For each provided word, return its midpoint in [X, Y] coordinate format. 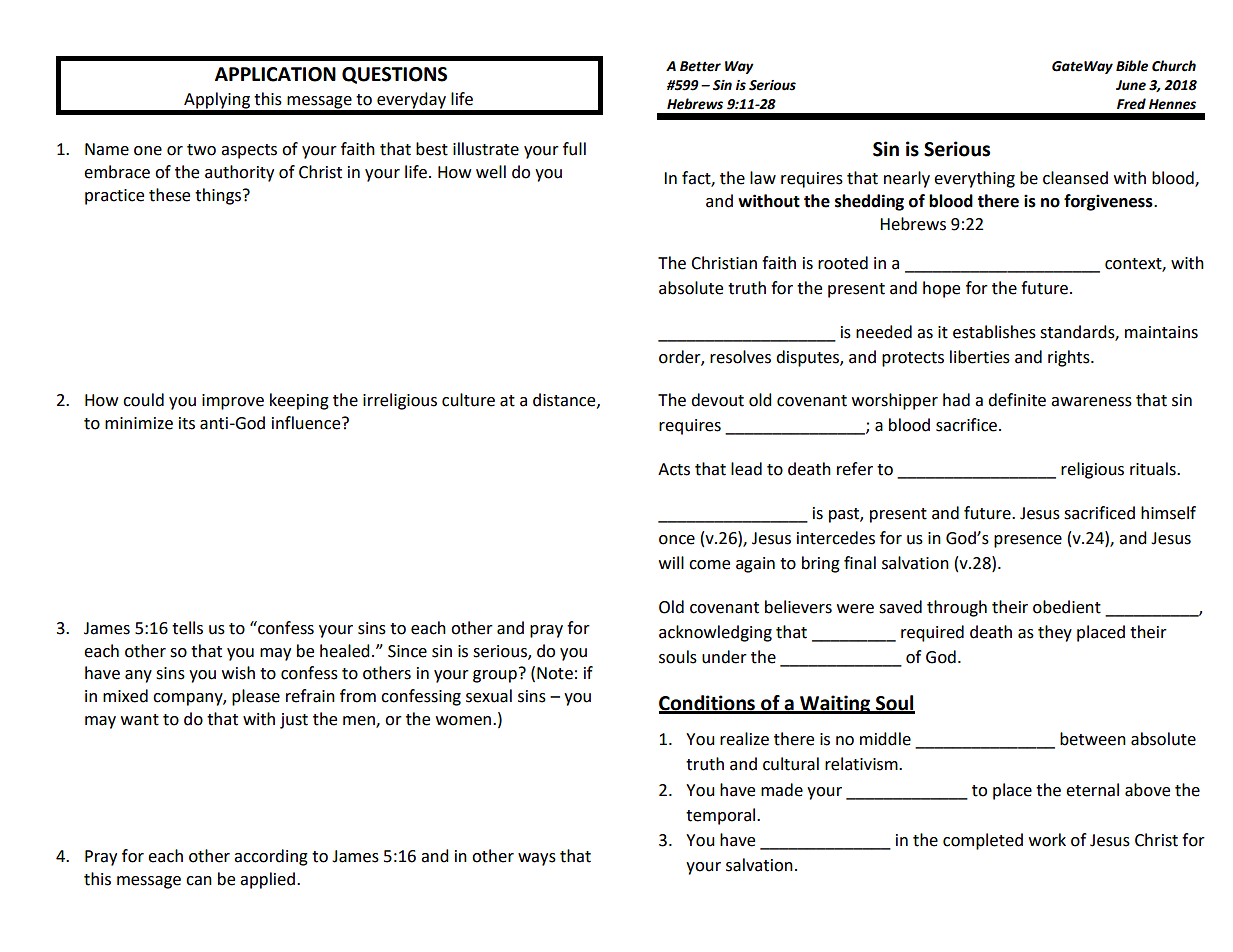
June [1131, 85]
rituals [1154, 469]
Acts [674, 469]
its [187, 423]
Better [700, 66]
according [271, 857]
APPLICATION [275, 74]
